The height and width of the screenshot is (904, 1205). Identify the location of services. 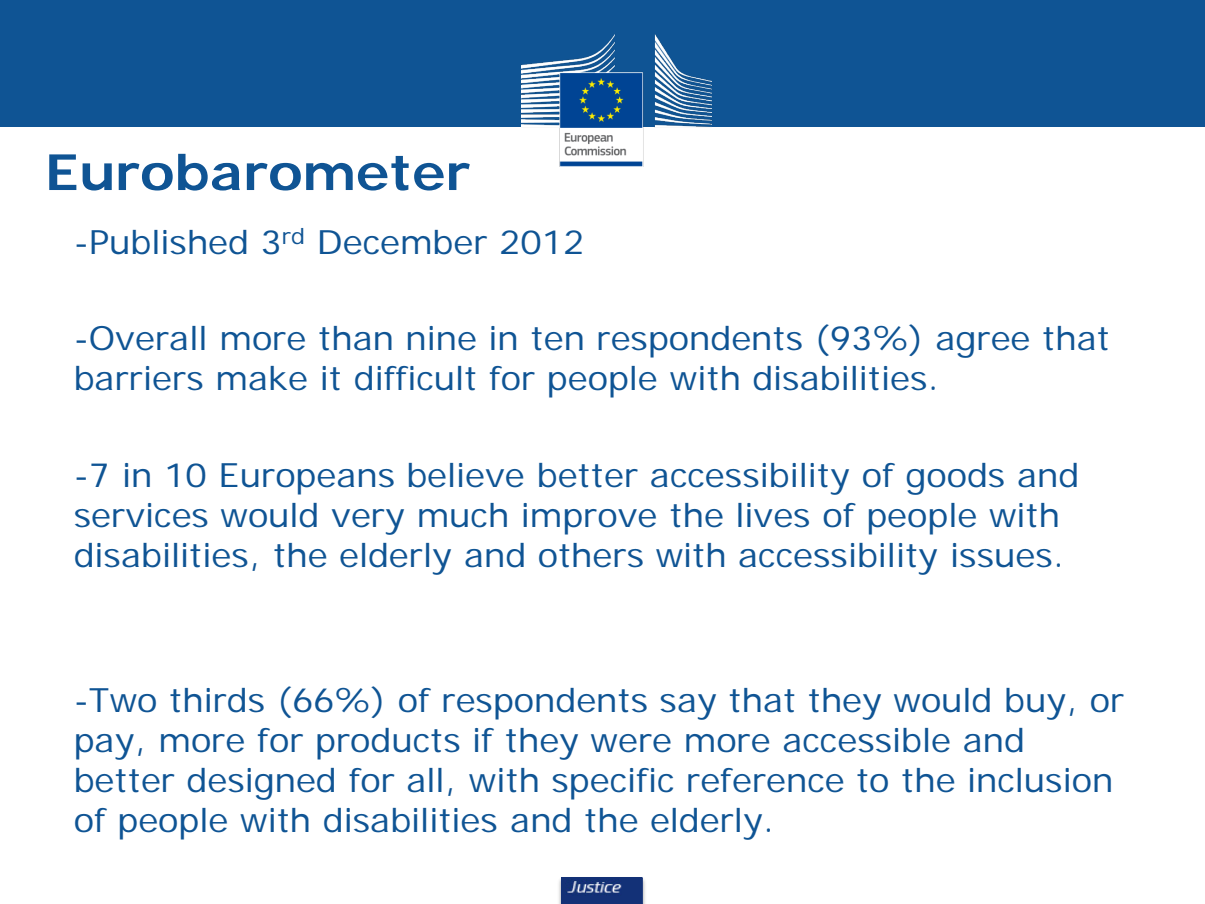
(141, 515).
